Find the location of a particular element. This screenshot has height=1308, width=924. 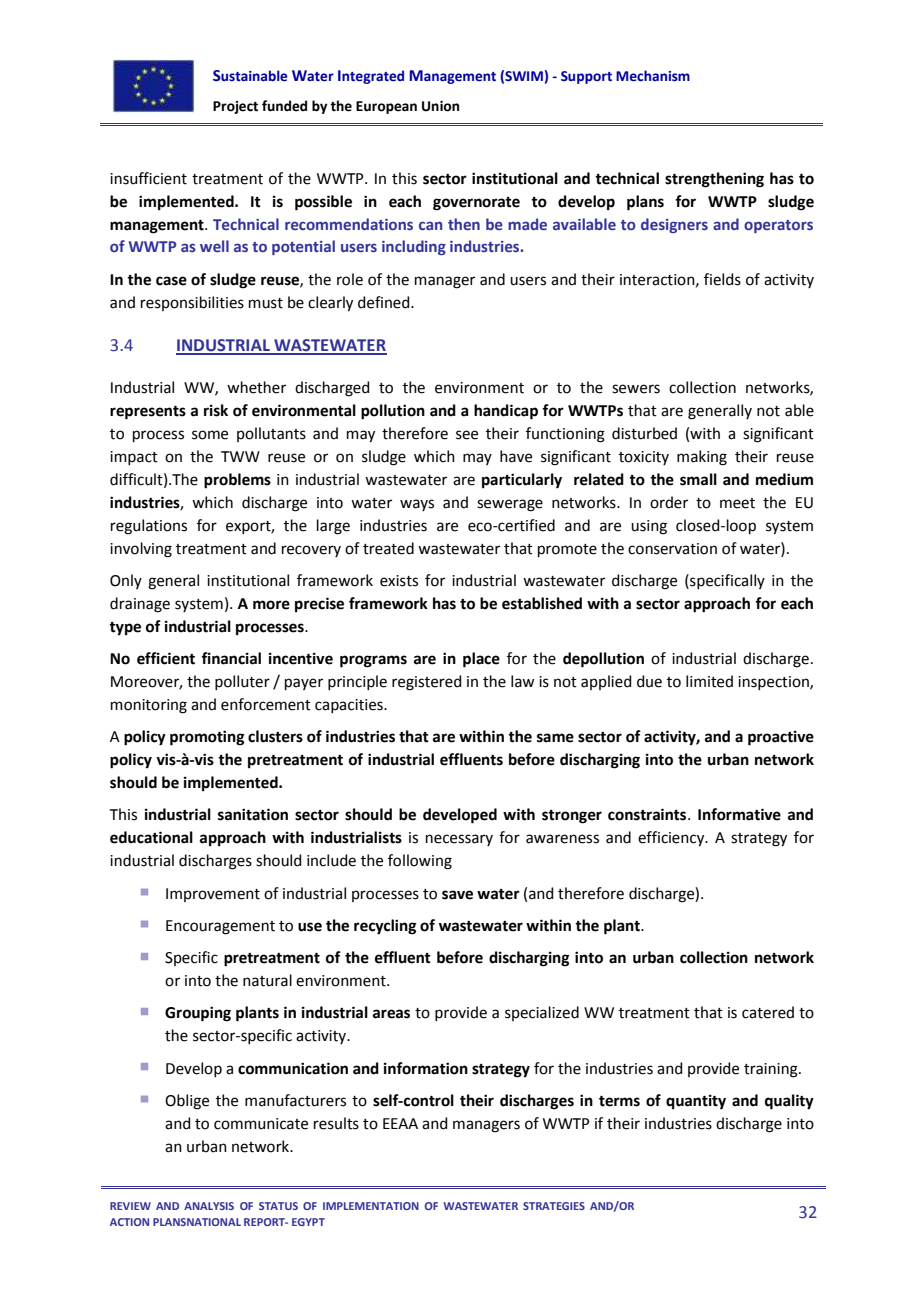

necessary is located at coordinates (459, 840).
